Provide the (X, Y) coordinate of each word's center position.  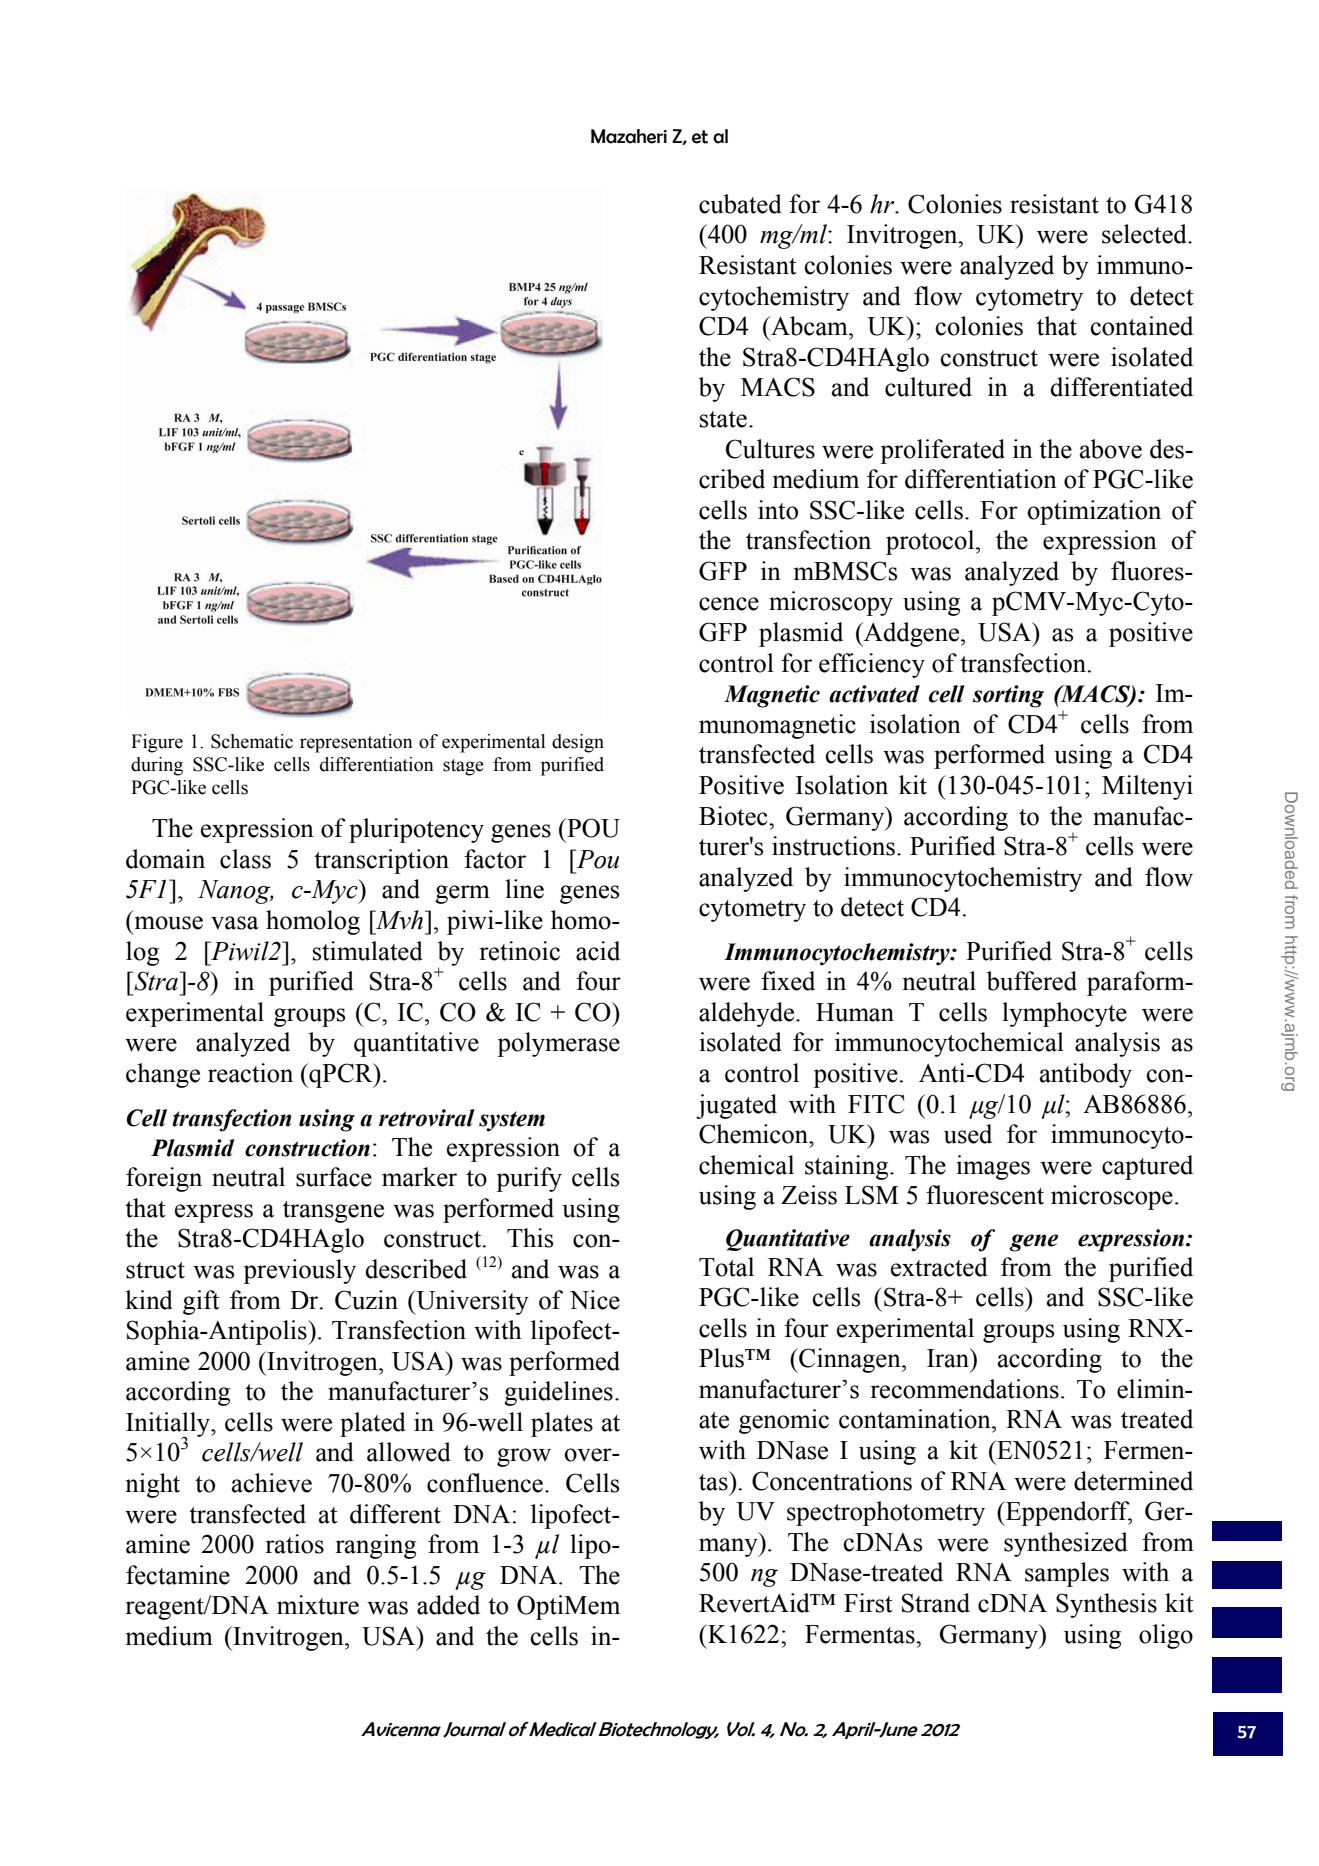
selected (1145, 234)
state (723, 419)
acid (598, 951)
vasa (235, 923)
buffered (1032, 981)
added (448, 1605)
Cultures (770, 449)
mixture (318, 1605)
